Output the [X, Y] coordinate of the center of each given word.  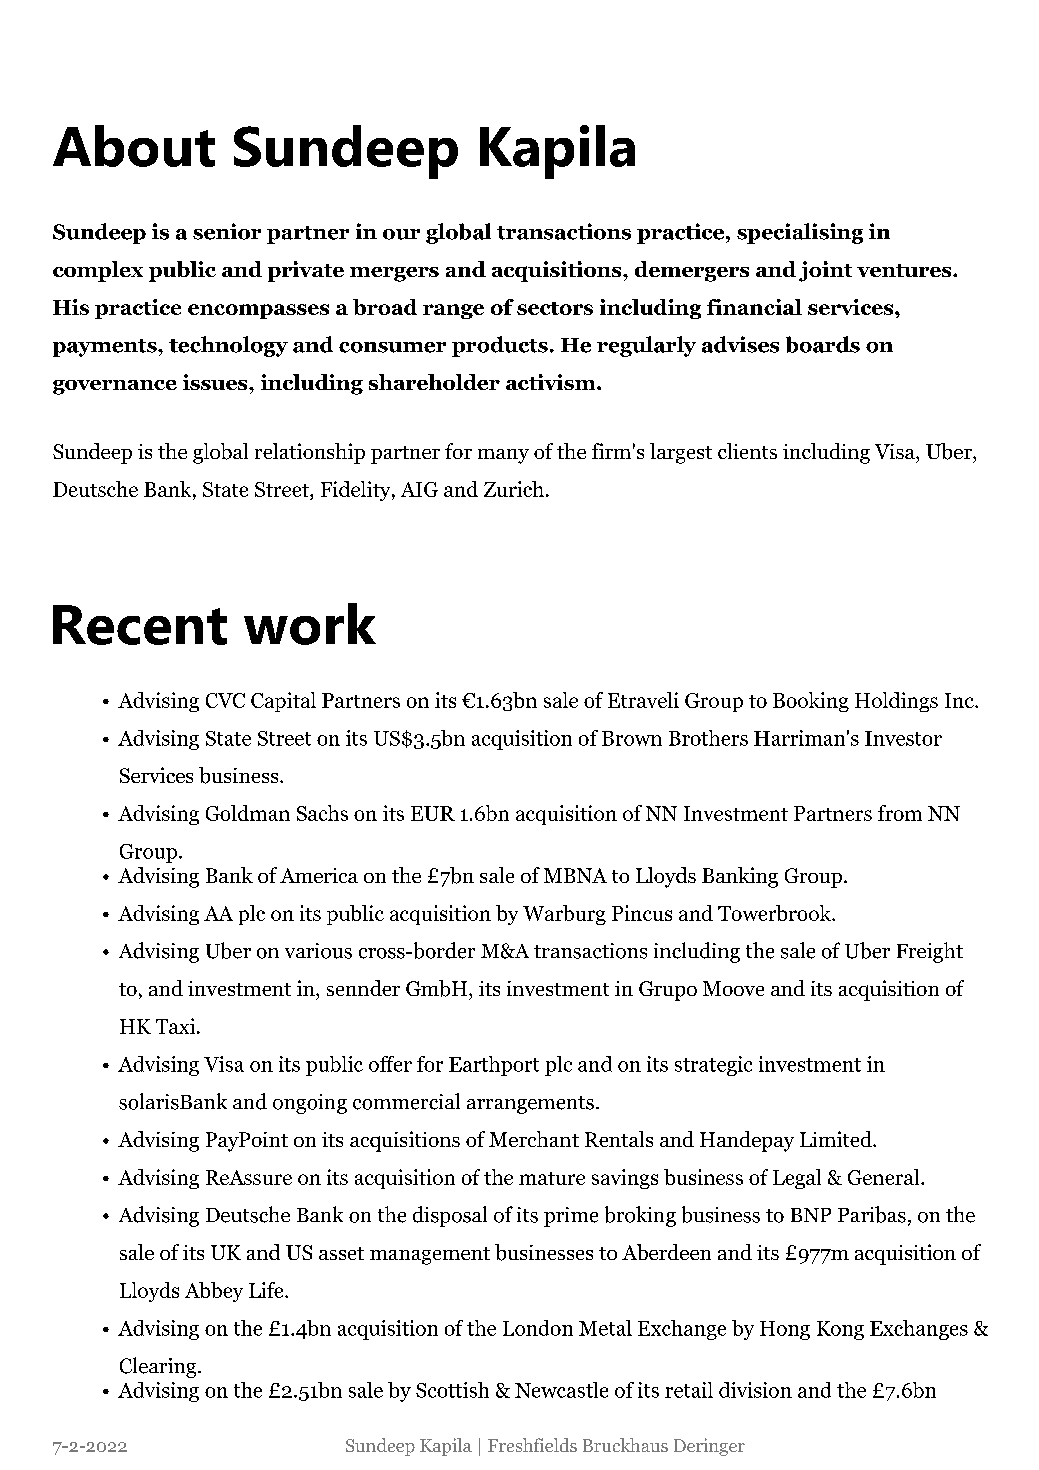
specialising [800, 233]
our [401, 234]
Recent [140, 625]
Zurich [514, 489]
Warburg [564, 915]
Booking [811, 702]
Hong [785, 1330]
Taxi [177, 1026]
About [134, 146]
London [538, 1328]
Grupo [668, 991]
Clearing [159, 1367]
